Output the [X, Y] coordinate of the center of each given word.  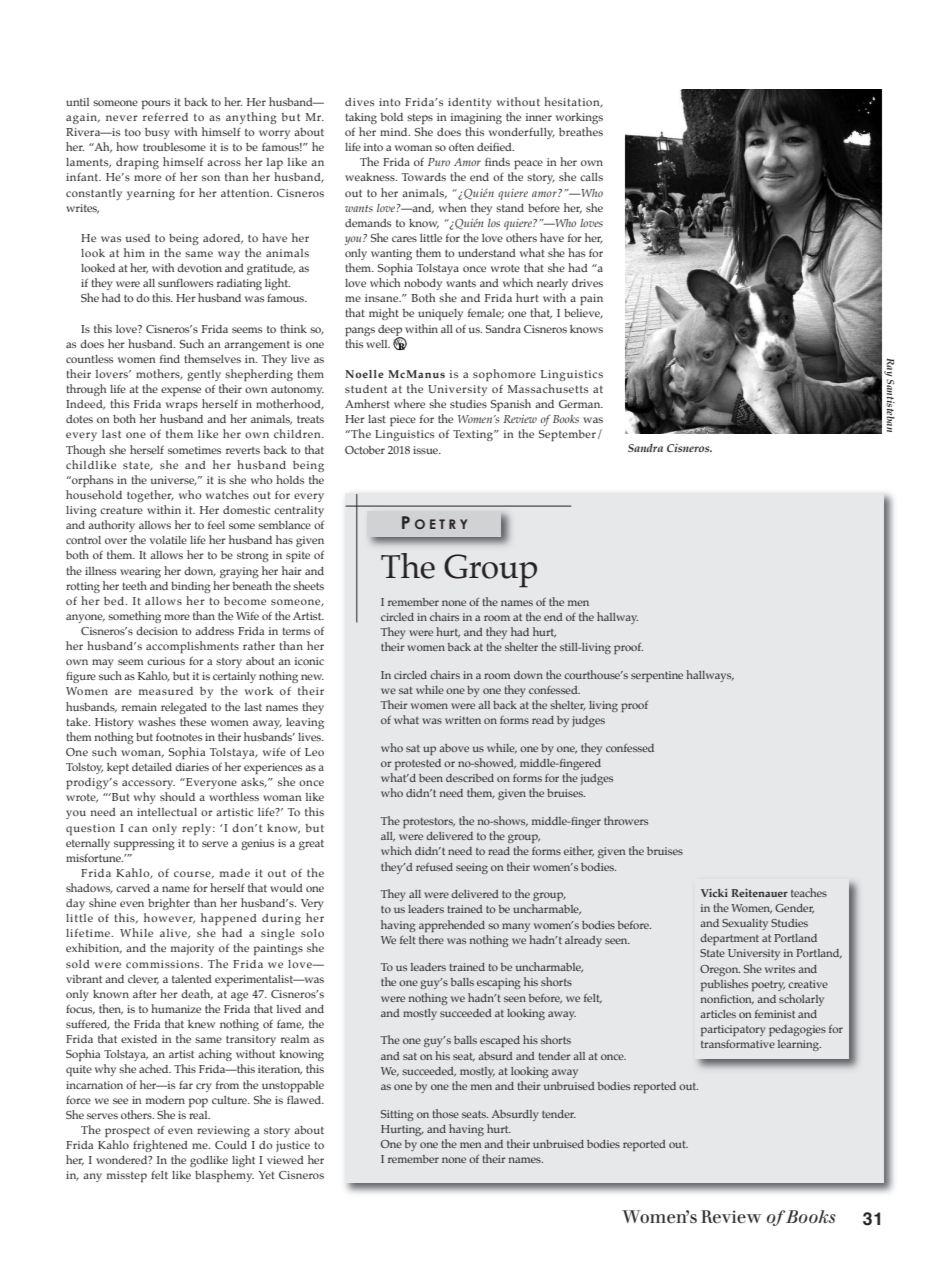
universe [173, 481]
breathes [581, 131]
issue [426, 450]
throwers [626, 820]
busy [157, 133]
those [445, 1113]
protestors [429, 823]
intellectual [167, 812]
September [567, 436]
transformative [738, 1044]
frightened [160, 1146]
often [461, 147]
